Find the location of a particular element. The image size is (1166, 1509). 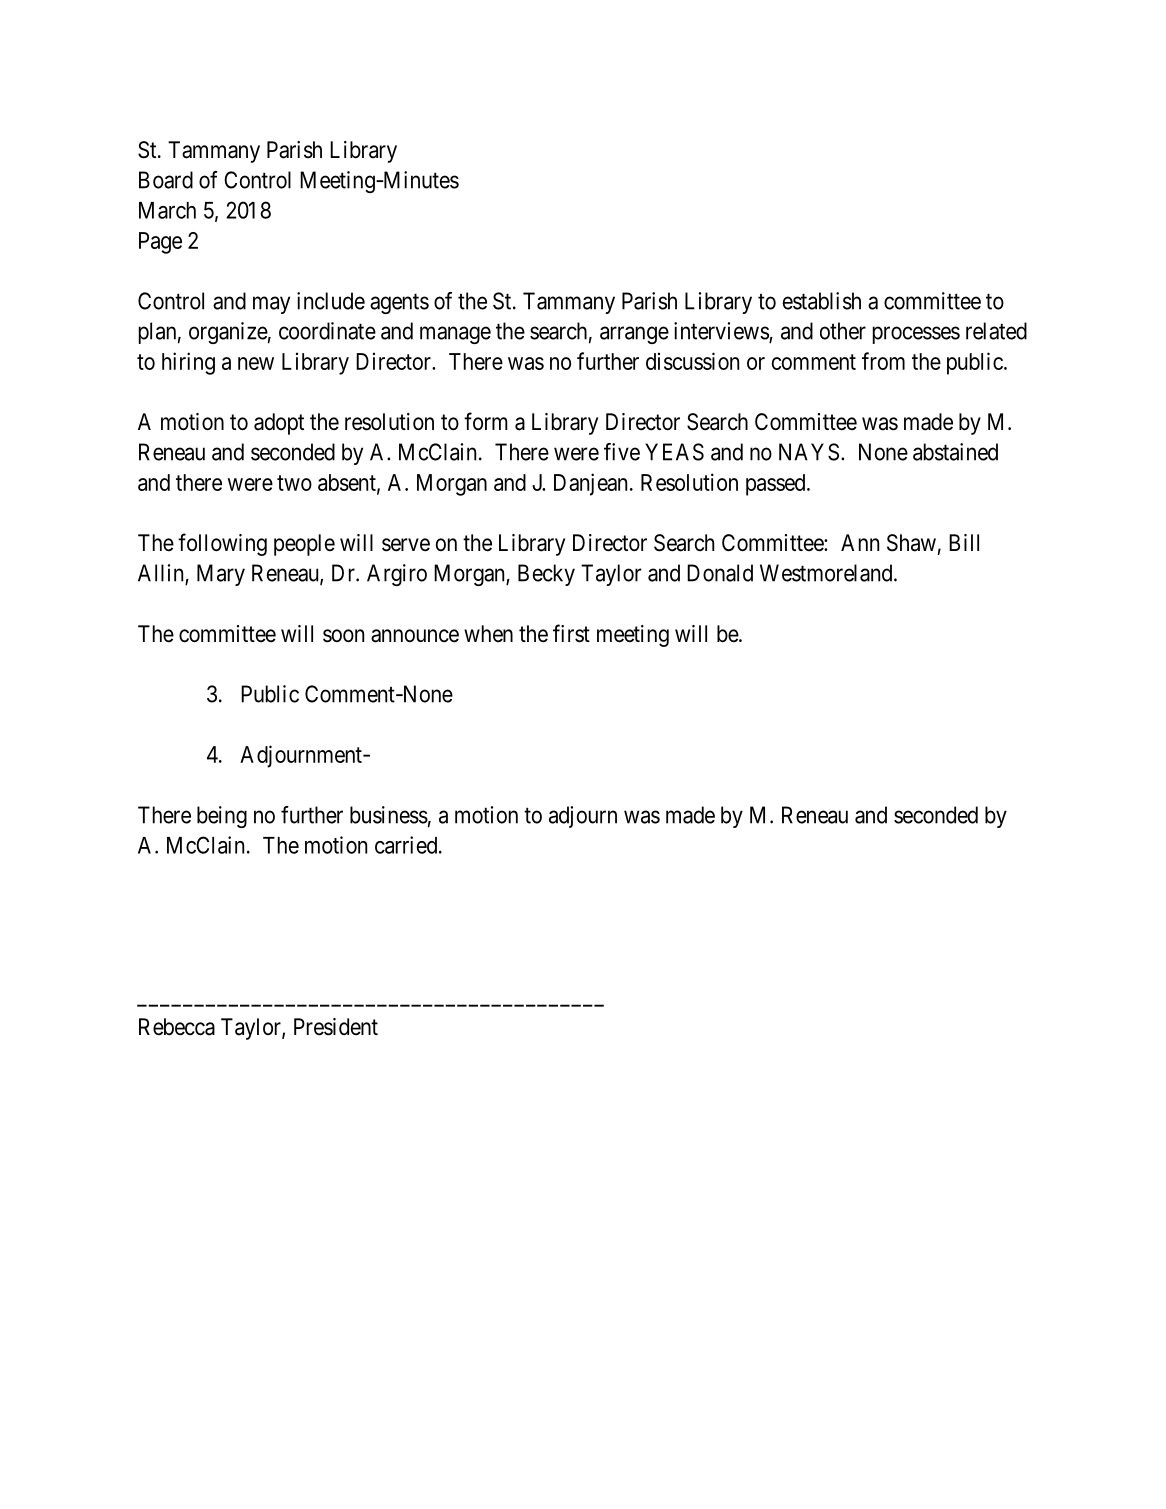

form is located at coordinates (486, 421).
